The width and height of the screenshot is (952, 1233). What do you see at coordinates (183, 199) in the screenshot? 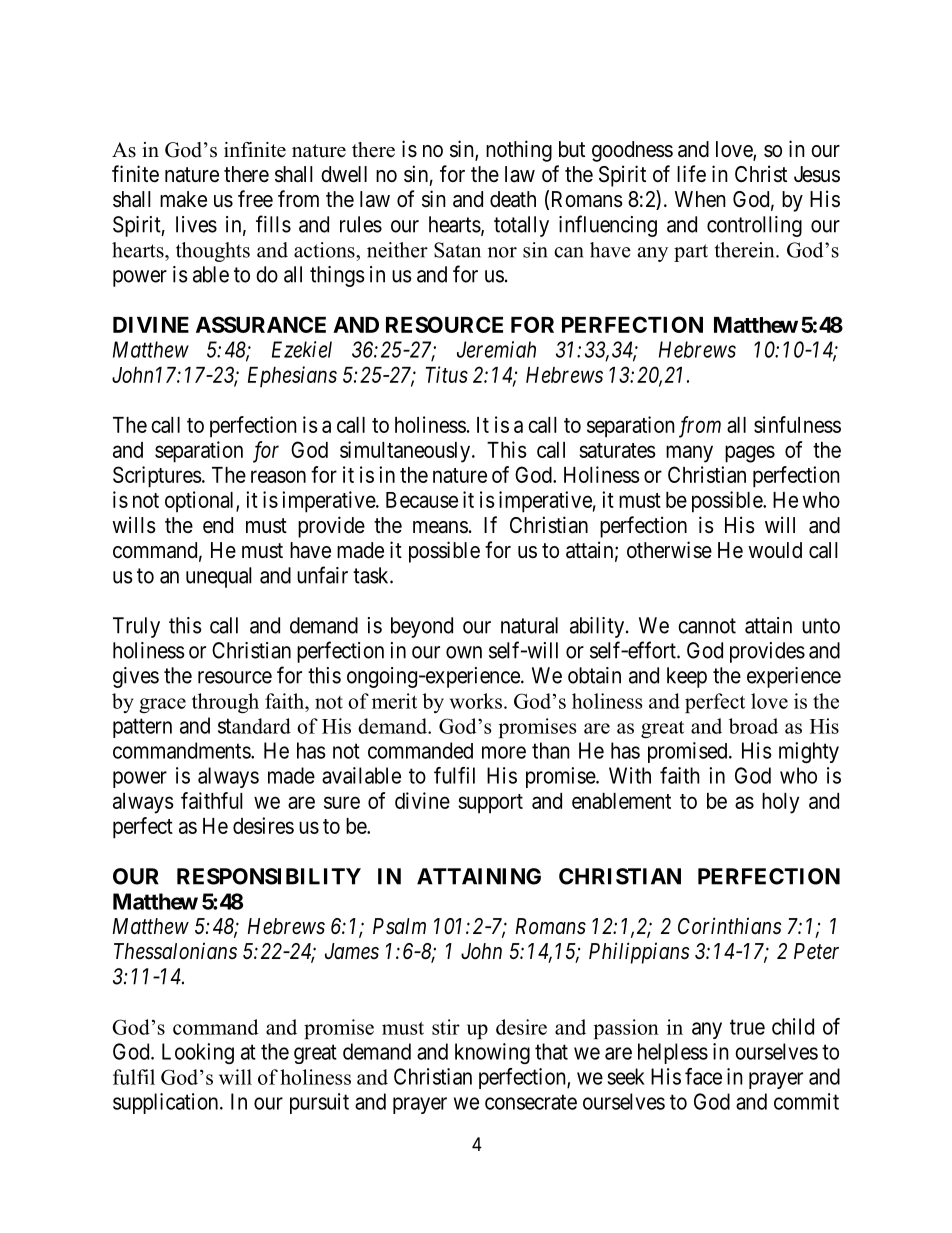
I see `make` at bounding box center [183, 199].
